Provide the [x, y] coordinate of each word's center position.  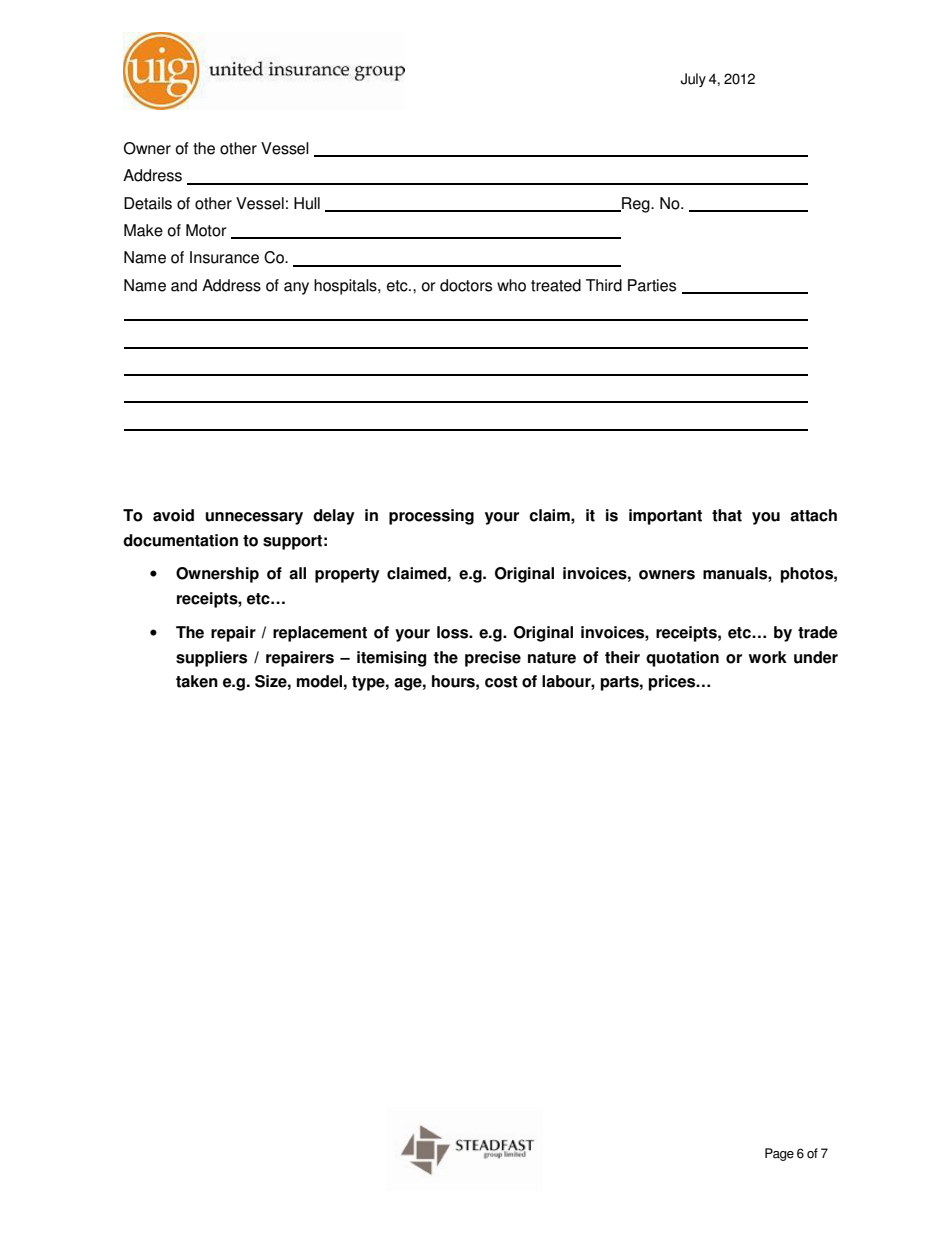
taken [197, 681]
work [768, 657]
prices [673, 683]
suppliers [211, 659]
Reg [636, 205]
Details [148, 203]
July [693, 80]
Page [779, 1154]
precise [493, 659]
